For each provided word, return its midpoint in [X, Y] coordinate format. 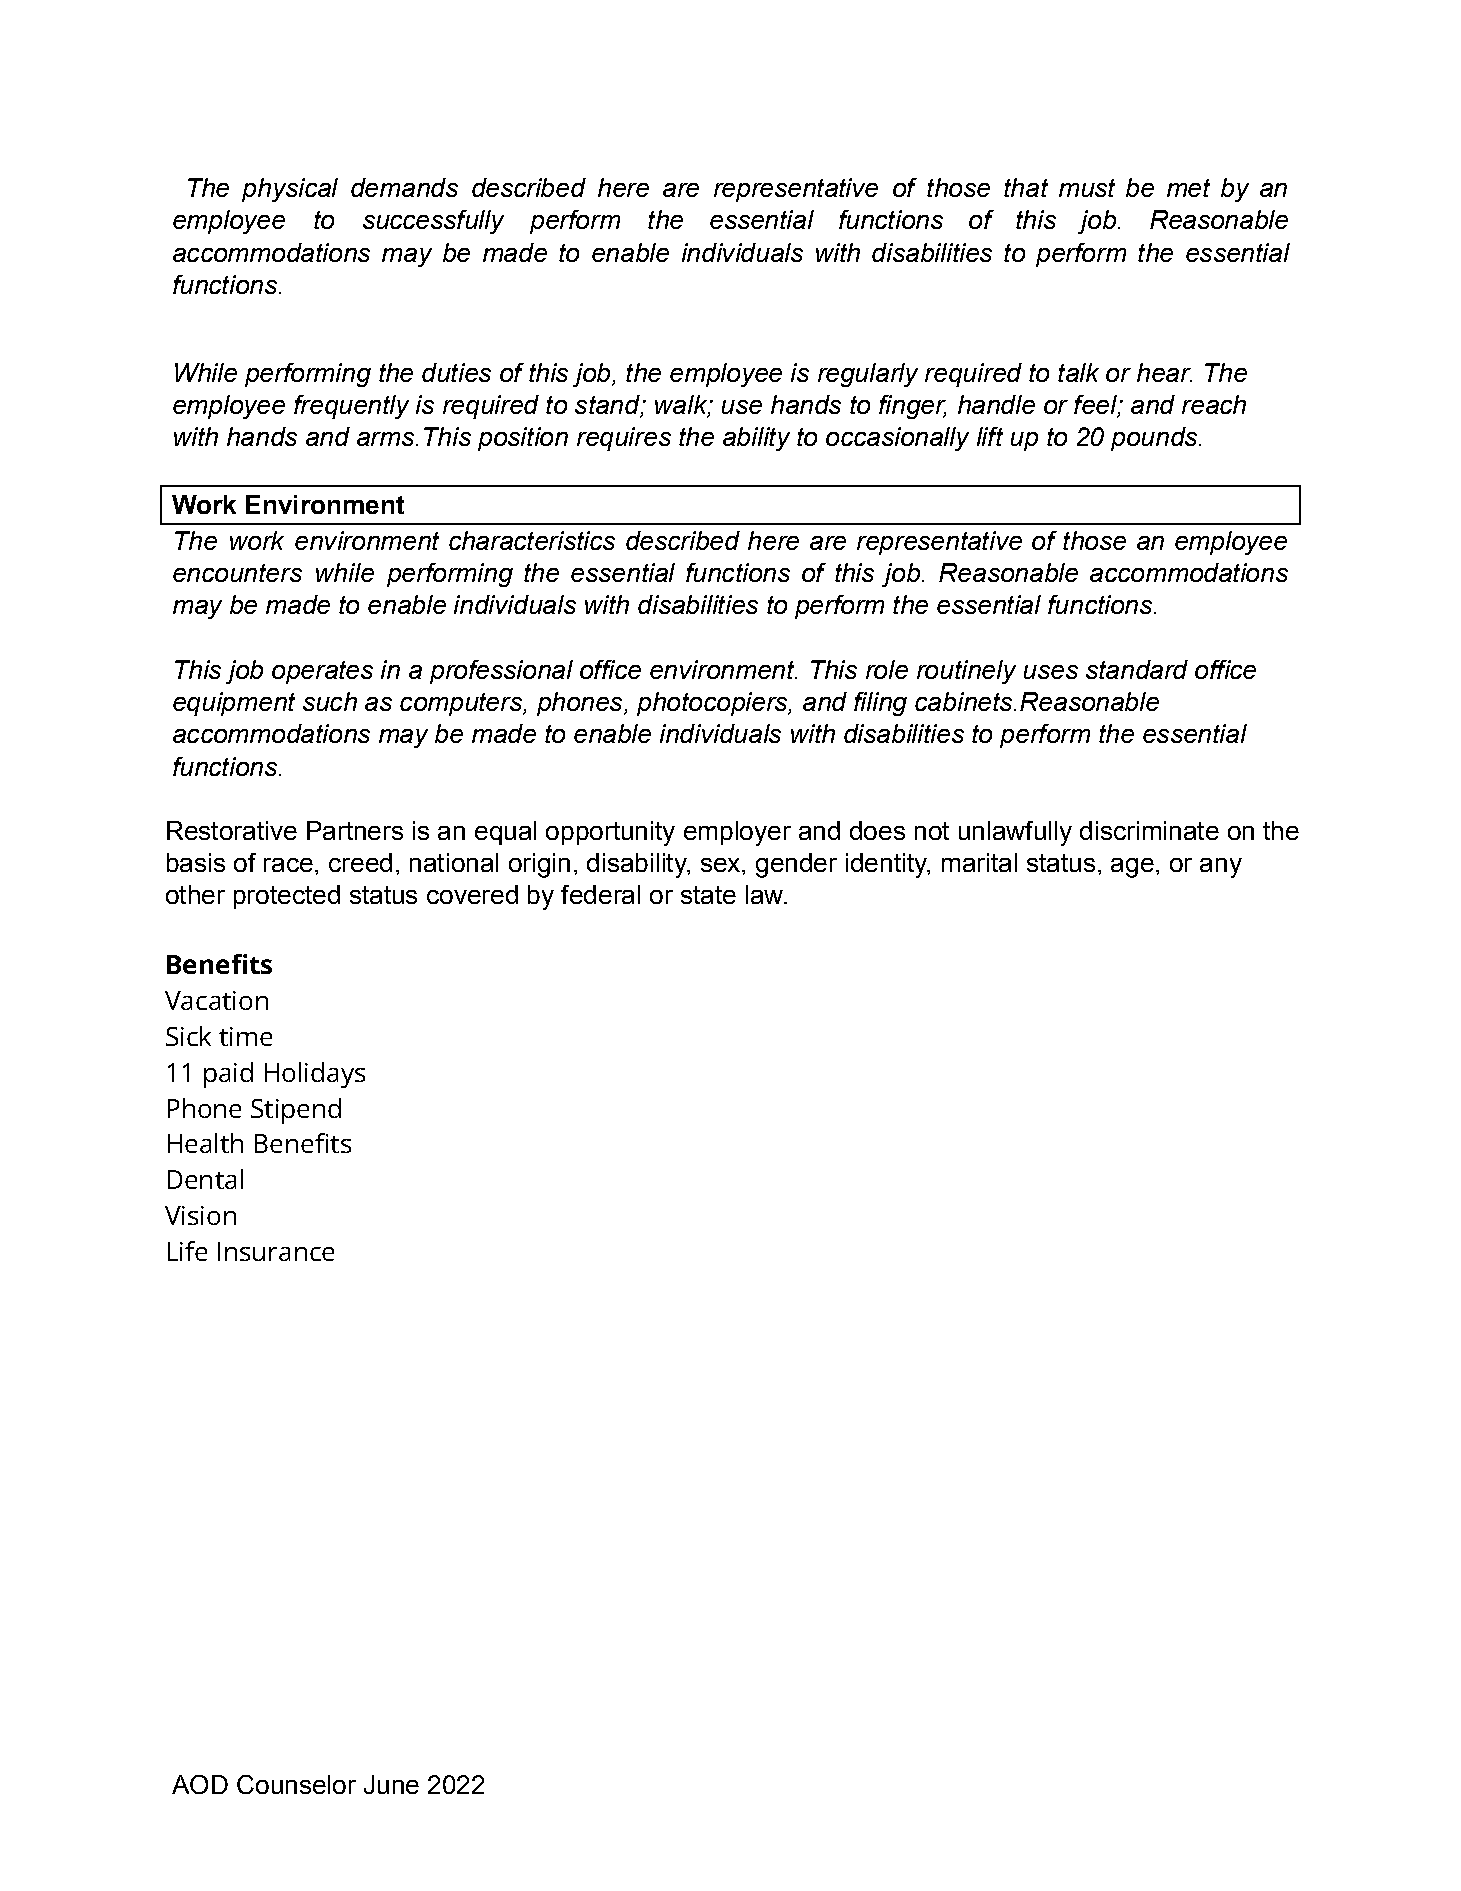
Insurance [276, 1251]
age [1132, 868]
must [1087, 188]
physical [290, 190]
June [391, 1784]
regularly [868, 375]
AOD [200, 1784]
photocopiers [713, 704]
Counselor [296, 1784]
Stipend [296, 1111]
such [330, 701]
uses [1051, 672]
